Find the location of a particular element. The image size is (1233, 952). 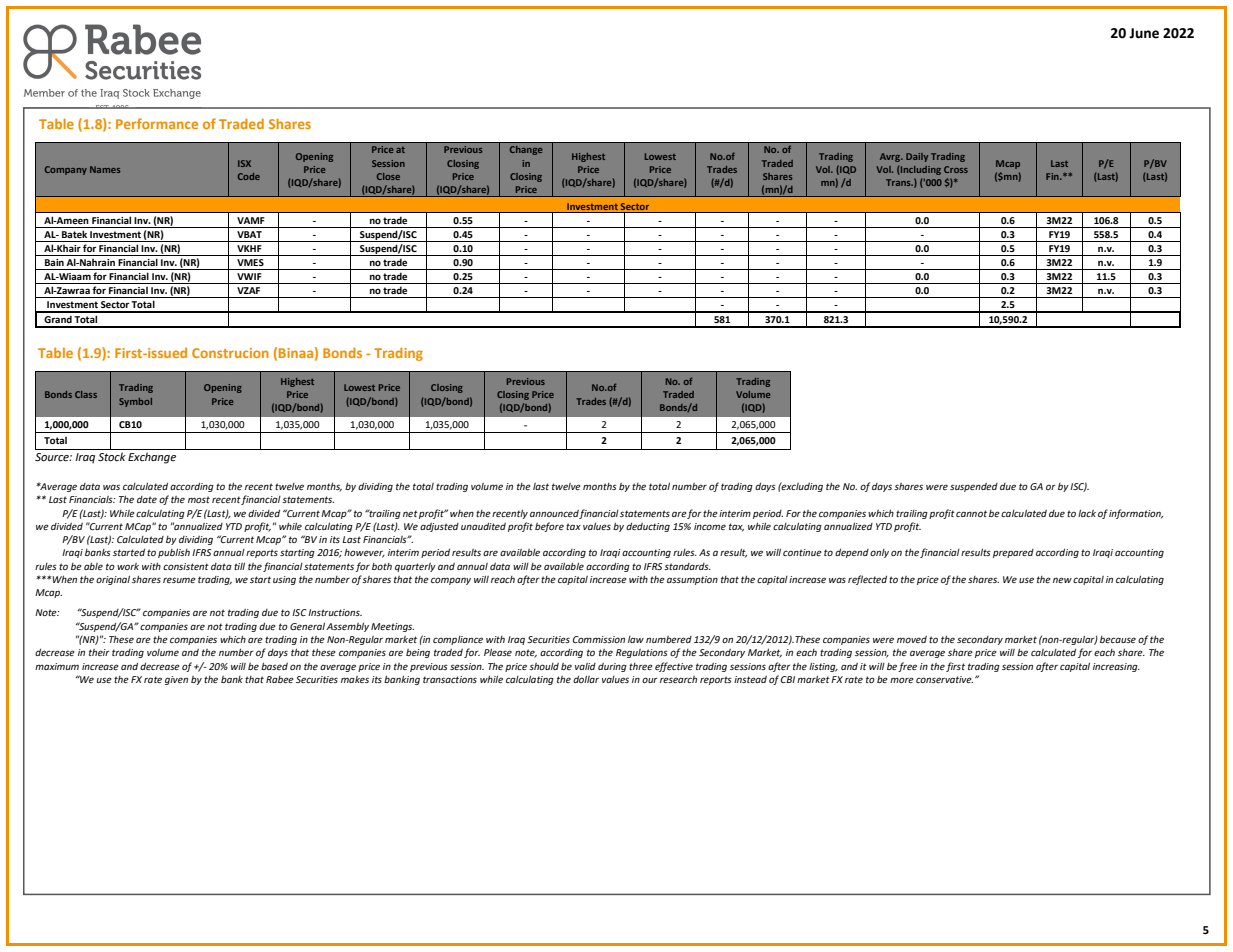

given is located at coordinates (176, 680).
